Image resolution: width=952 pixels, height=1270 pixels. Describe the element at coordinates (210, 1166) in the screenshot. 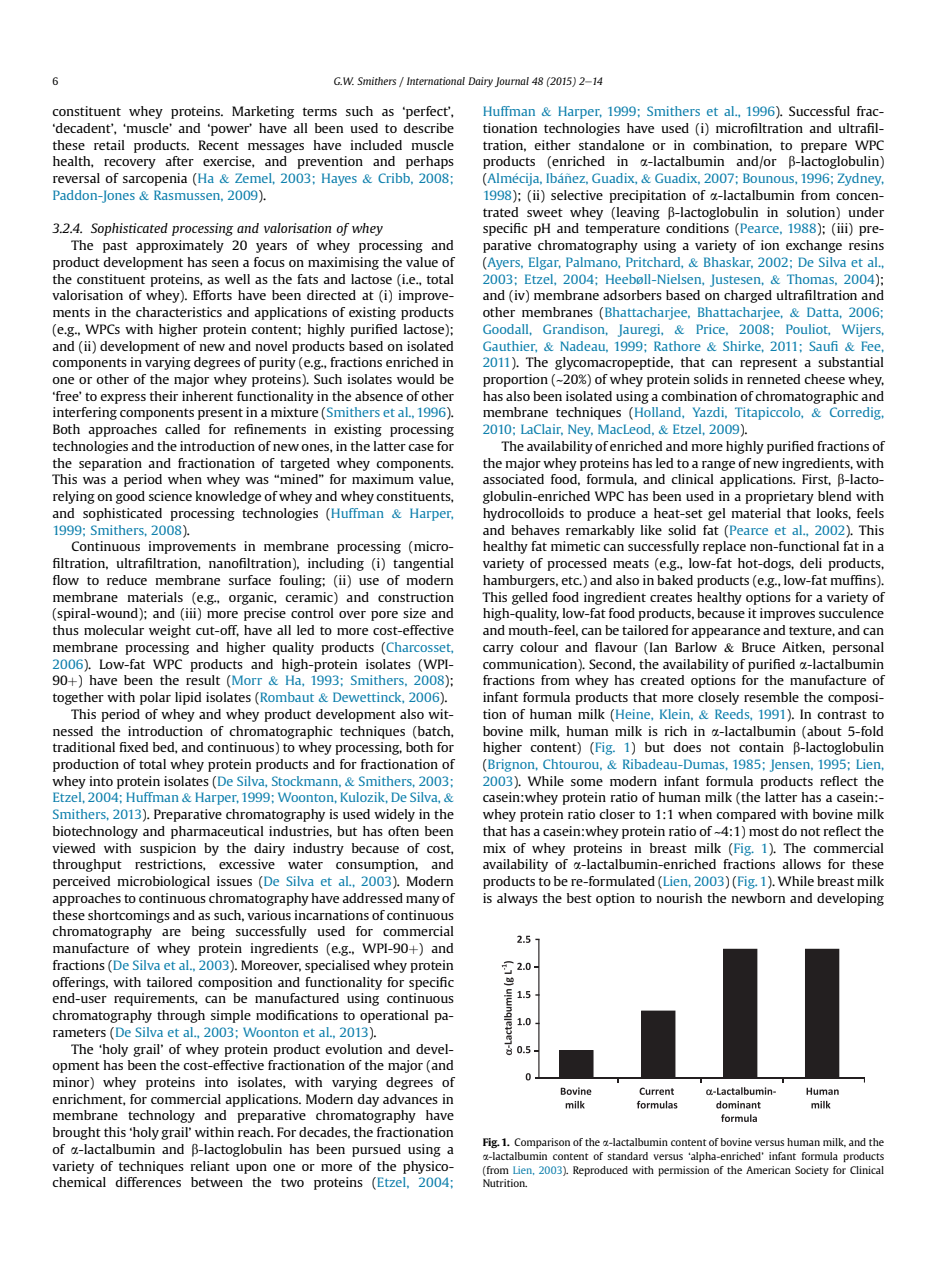

I see `reliant` at that location.
